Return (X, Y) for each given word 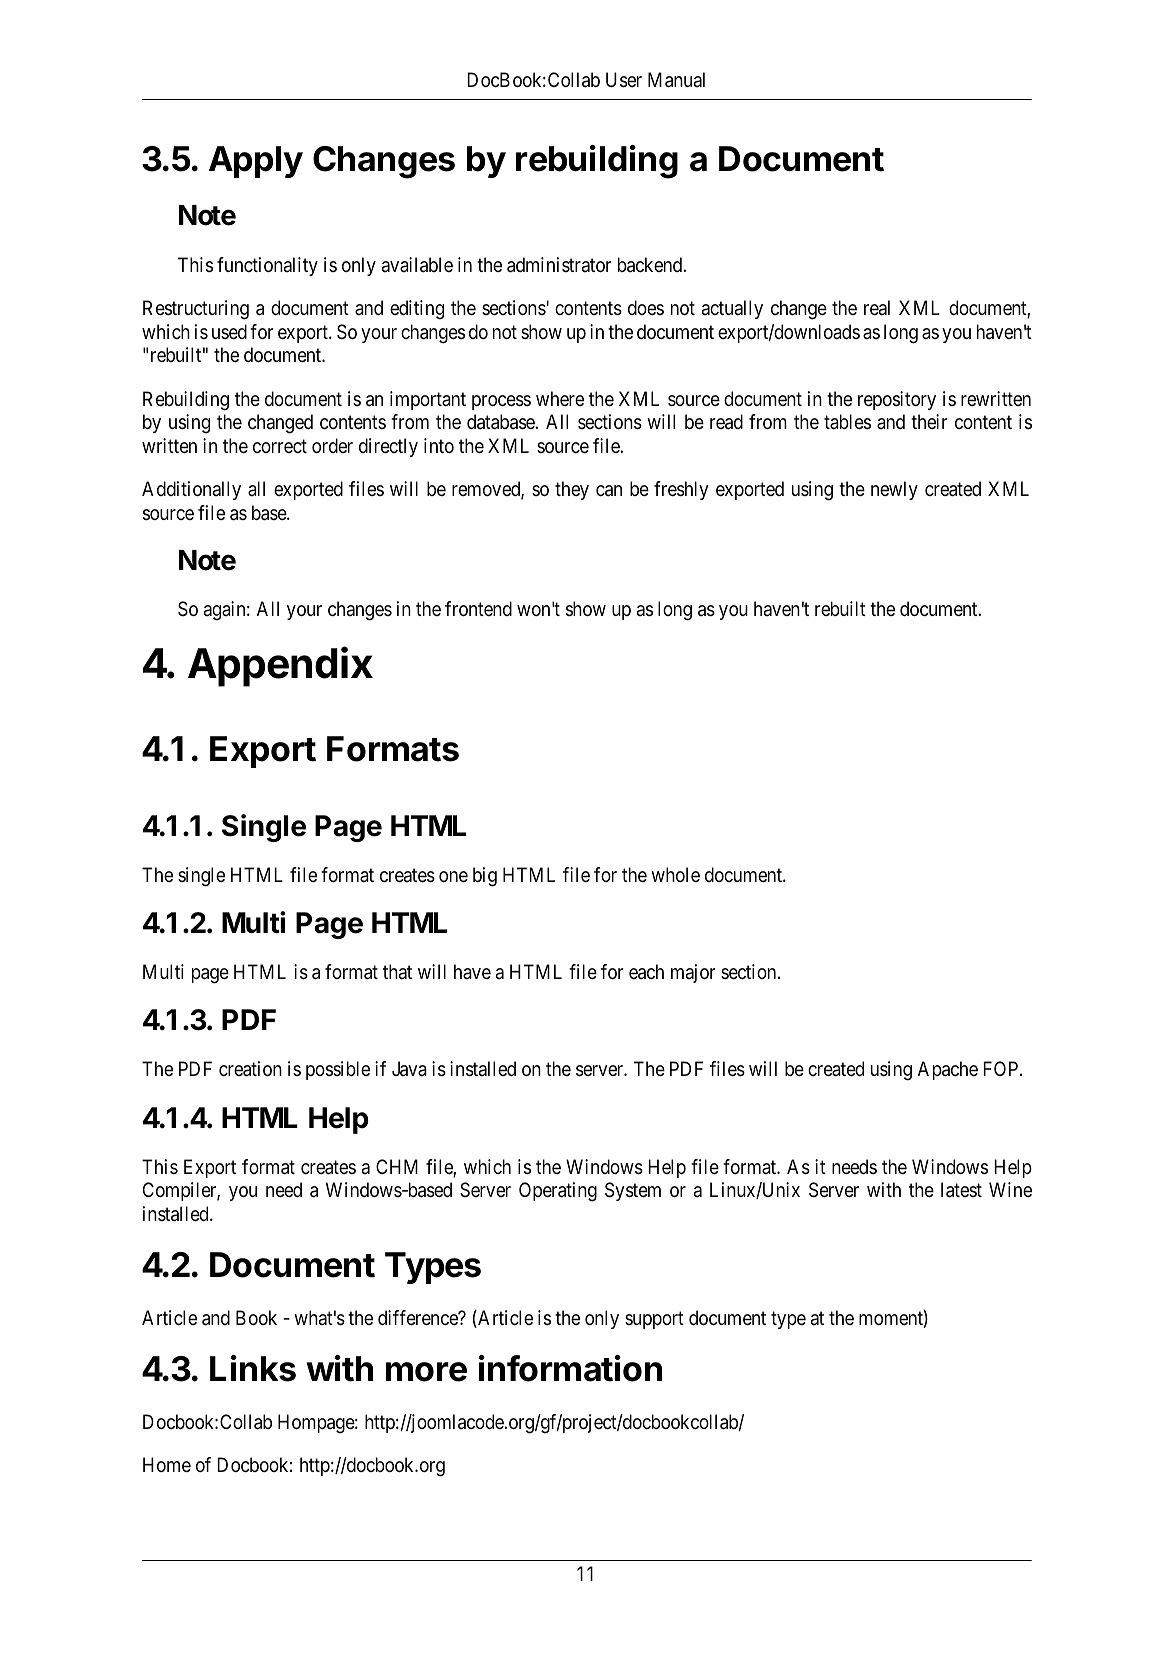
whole (675, 874)
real (877, 307)
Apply (256, 162)
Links (253, 1368)
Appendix (280, 666)
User (624, 80)
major (693, 973)
